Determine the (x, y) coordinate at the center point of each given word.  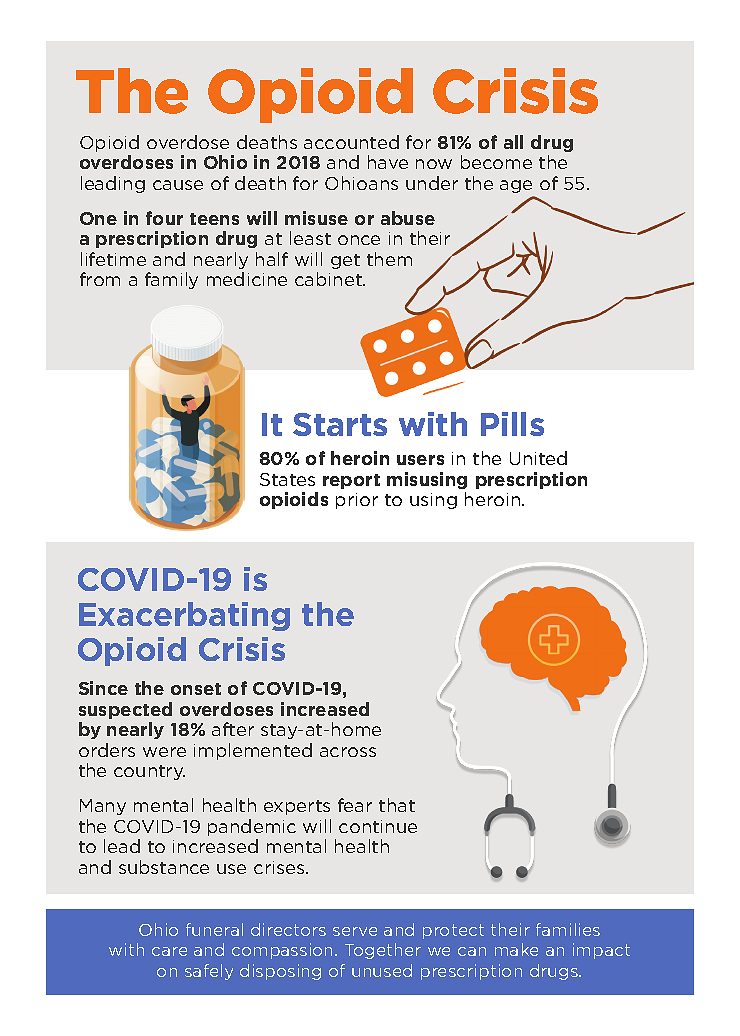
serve (355, 931)
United (538, 458)
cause (178, 185)
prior (357, 501)
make (516, 949)
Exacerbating (184, 616)
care (169, 951)
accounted (351, 142)
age (516, 186)
